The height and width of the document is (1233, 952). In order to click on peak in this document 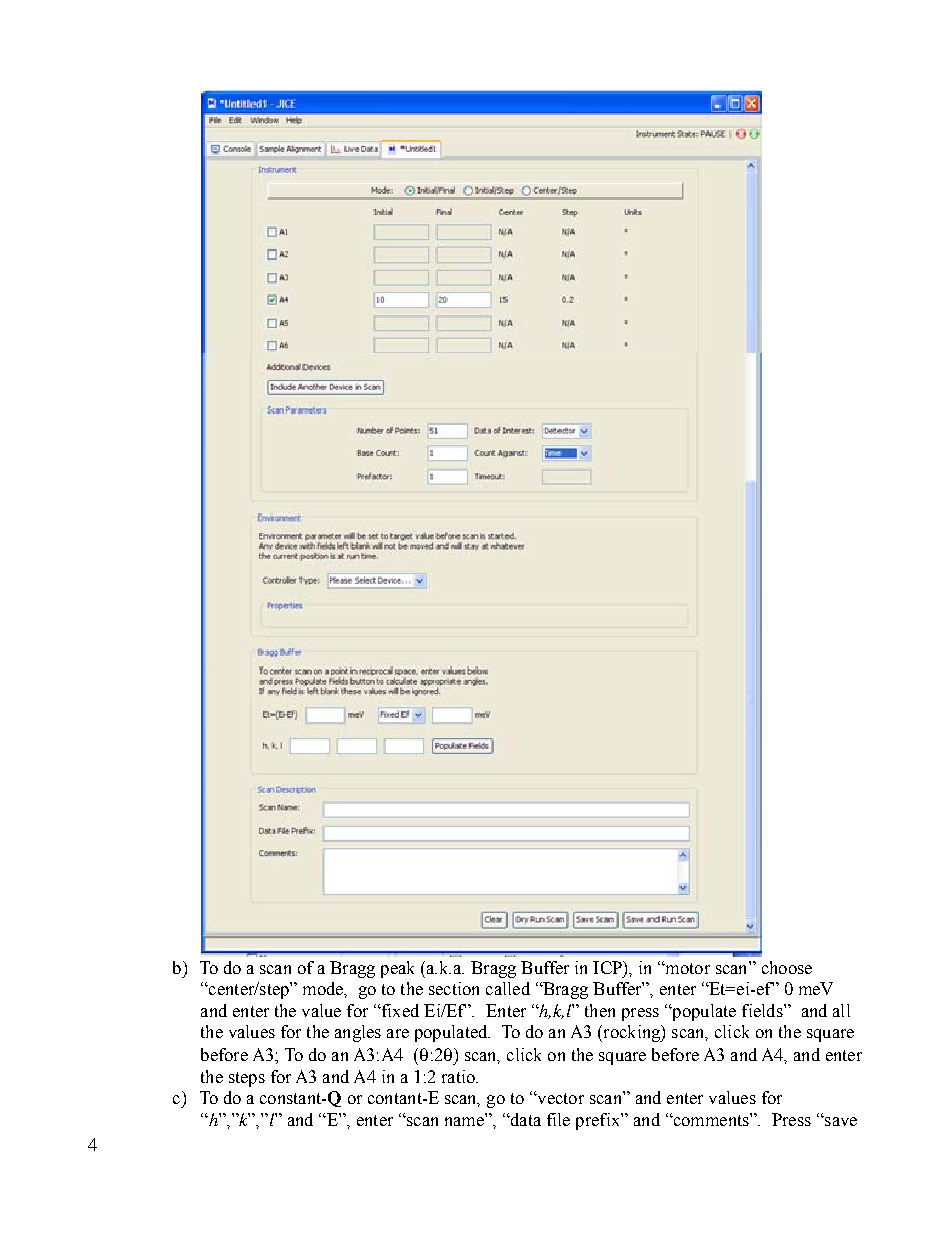, I will do `click(397, 969)`.
